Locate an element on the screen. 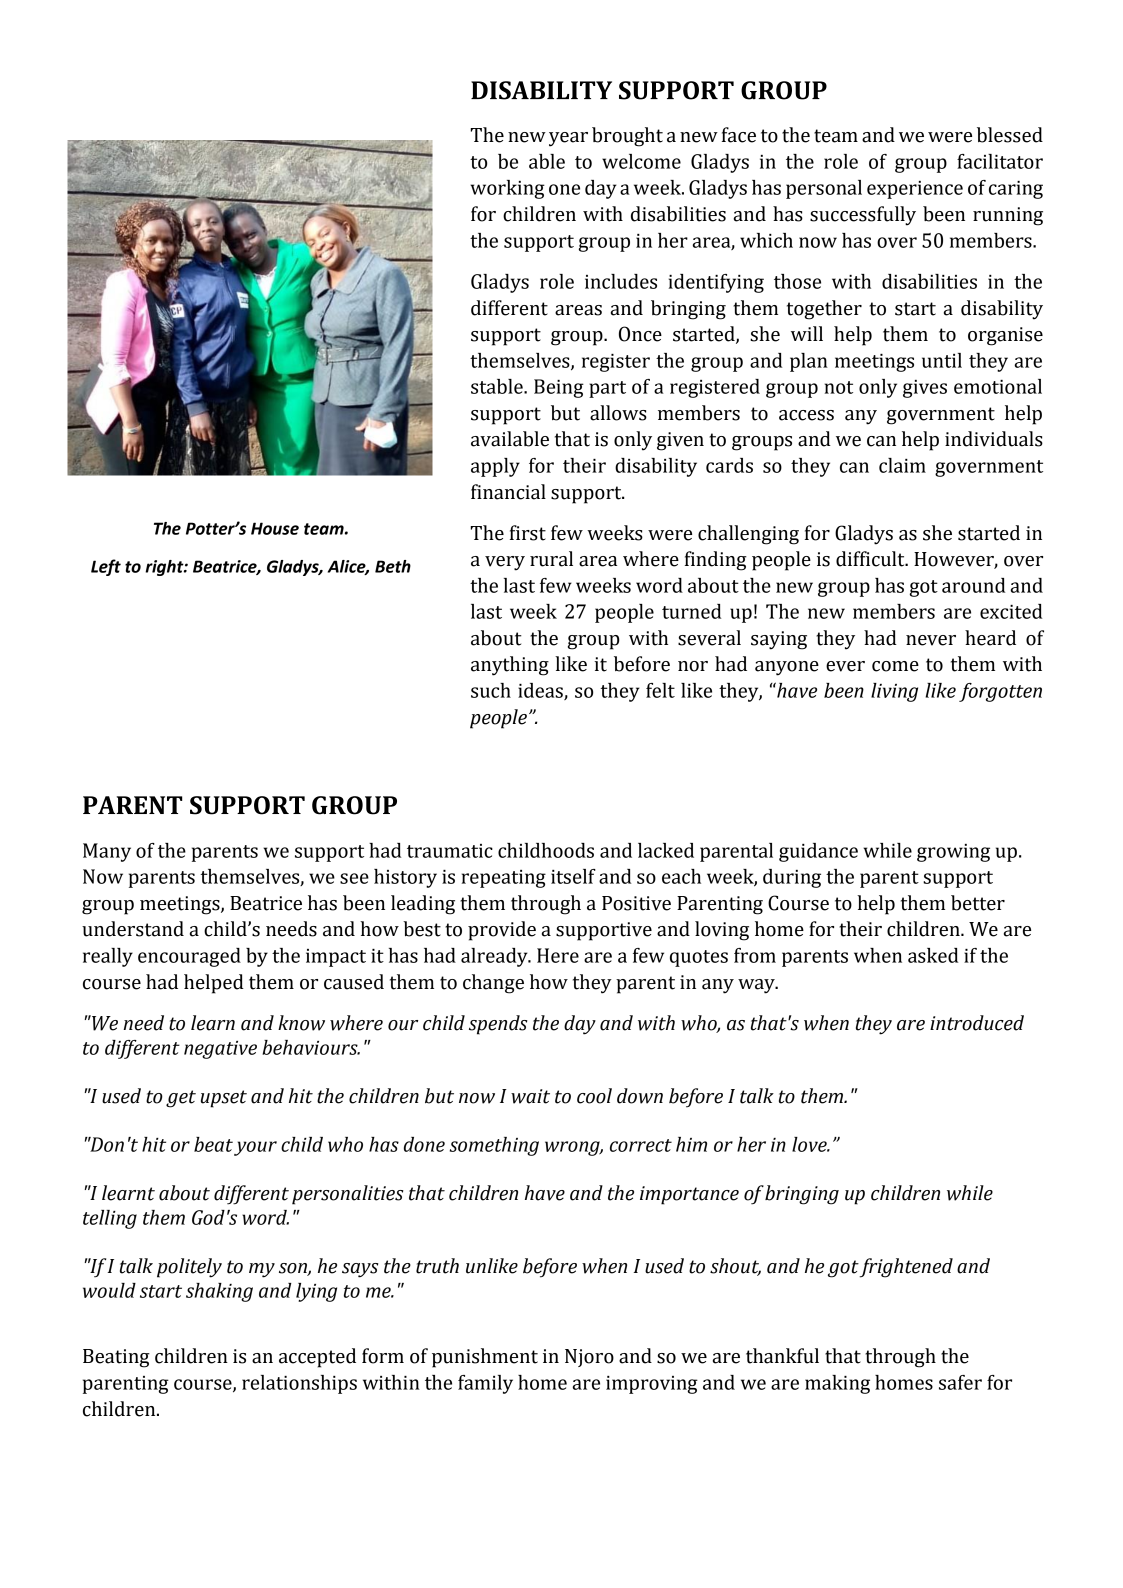 The height and width of the screenshot is (1588, 1123). year is located at coordinates (568, 139).
